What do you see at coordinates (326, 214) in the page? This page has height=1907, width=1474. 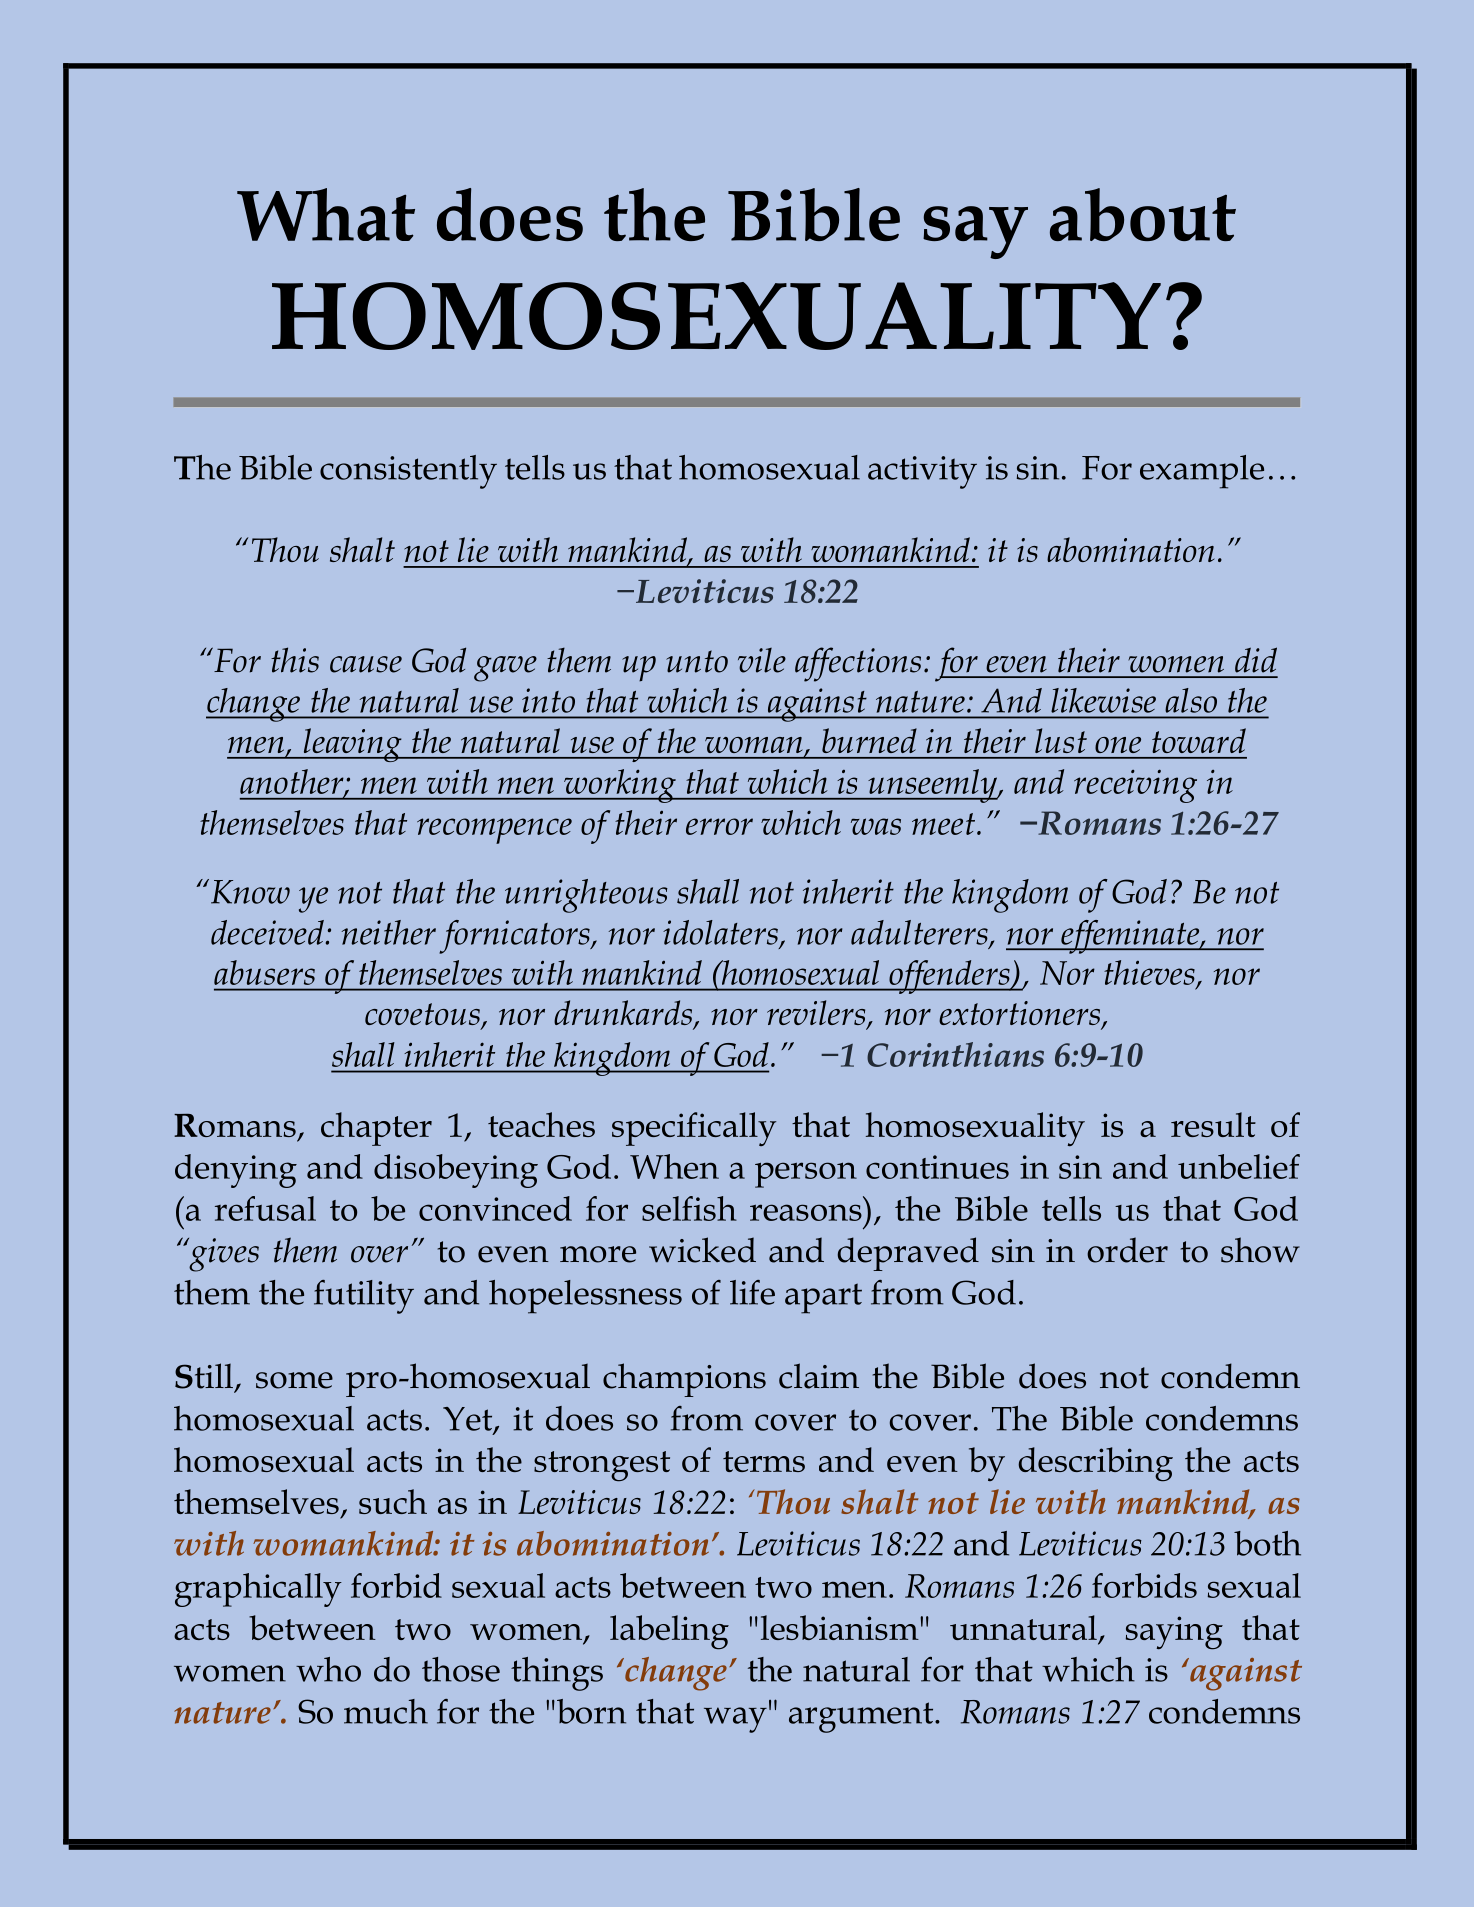 I see `What` at bounding box center [326, 214].
